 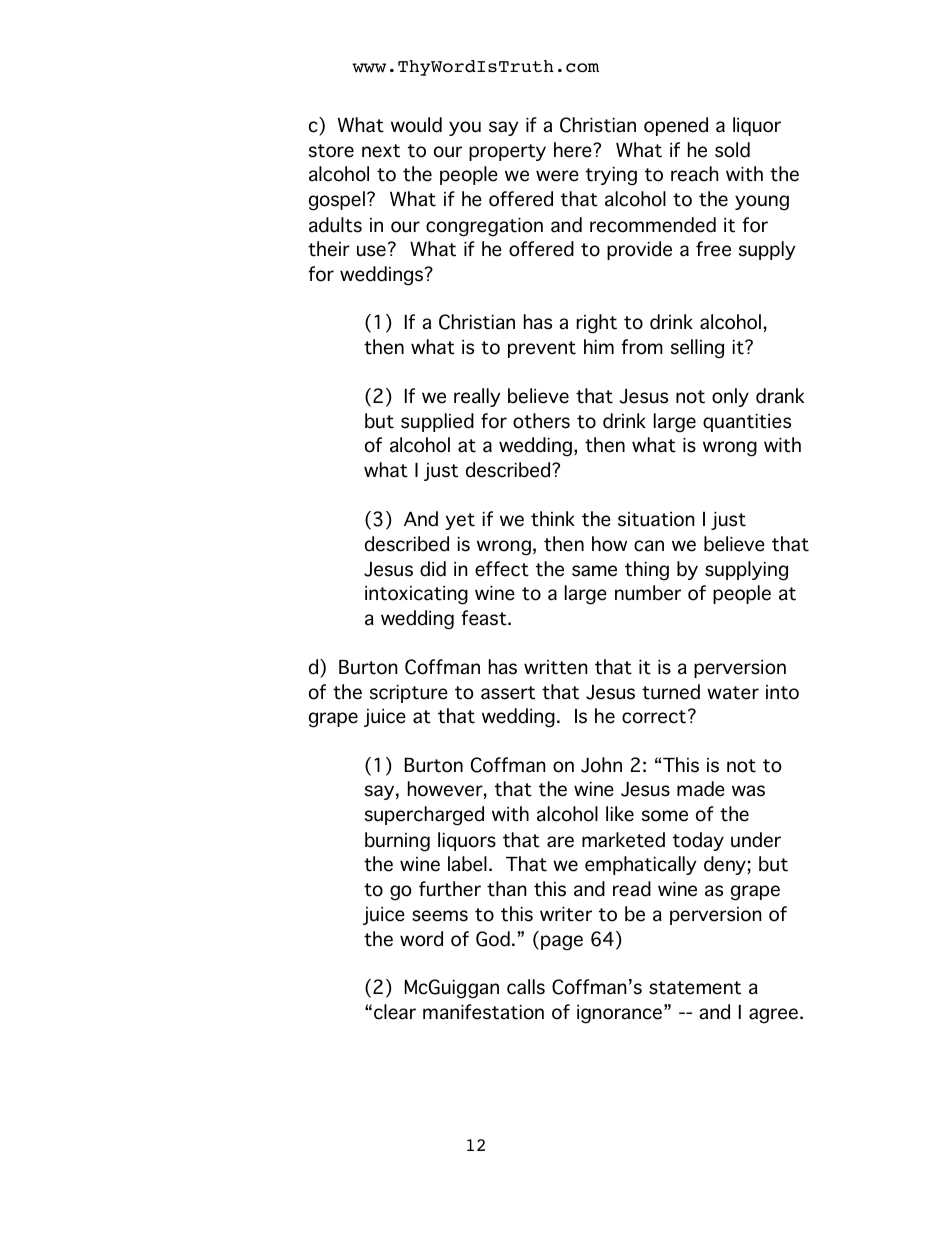 I want to click on thing, so click(x=647, y=571).
